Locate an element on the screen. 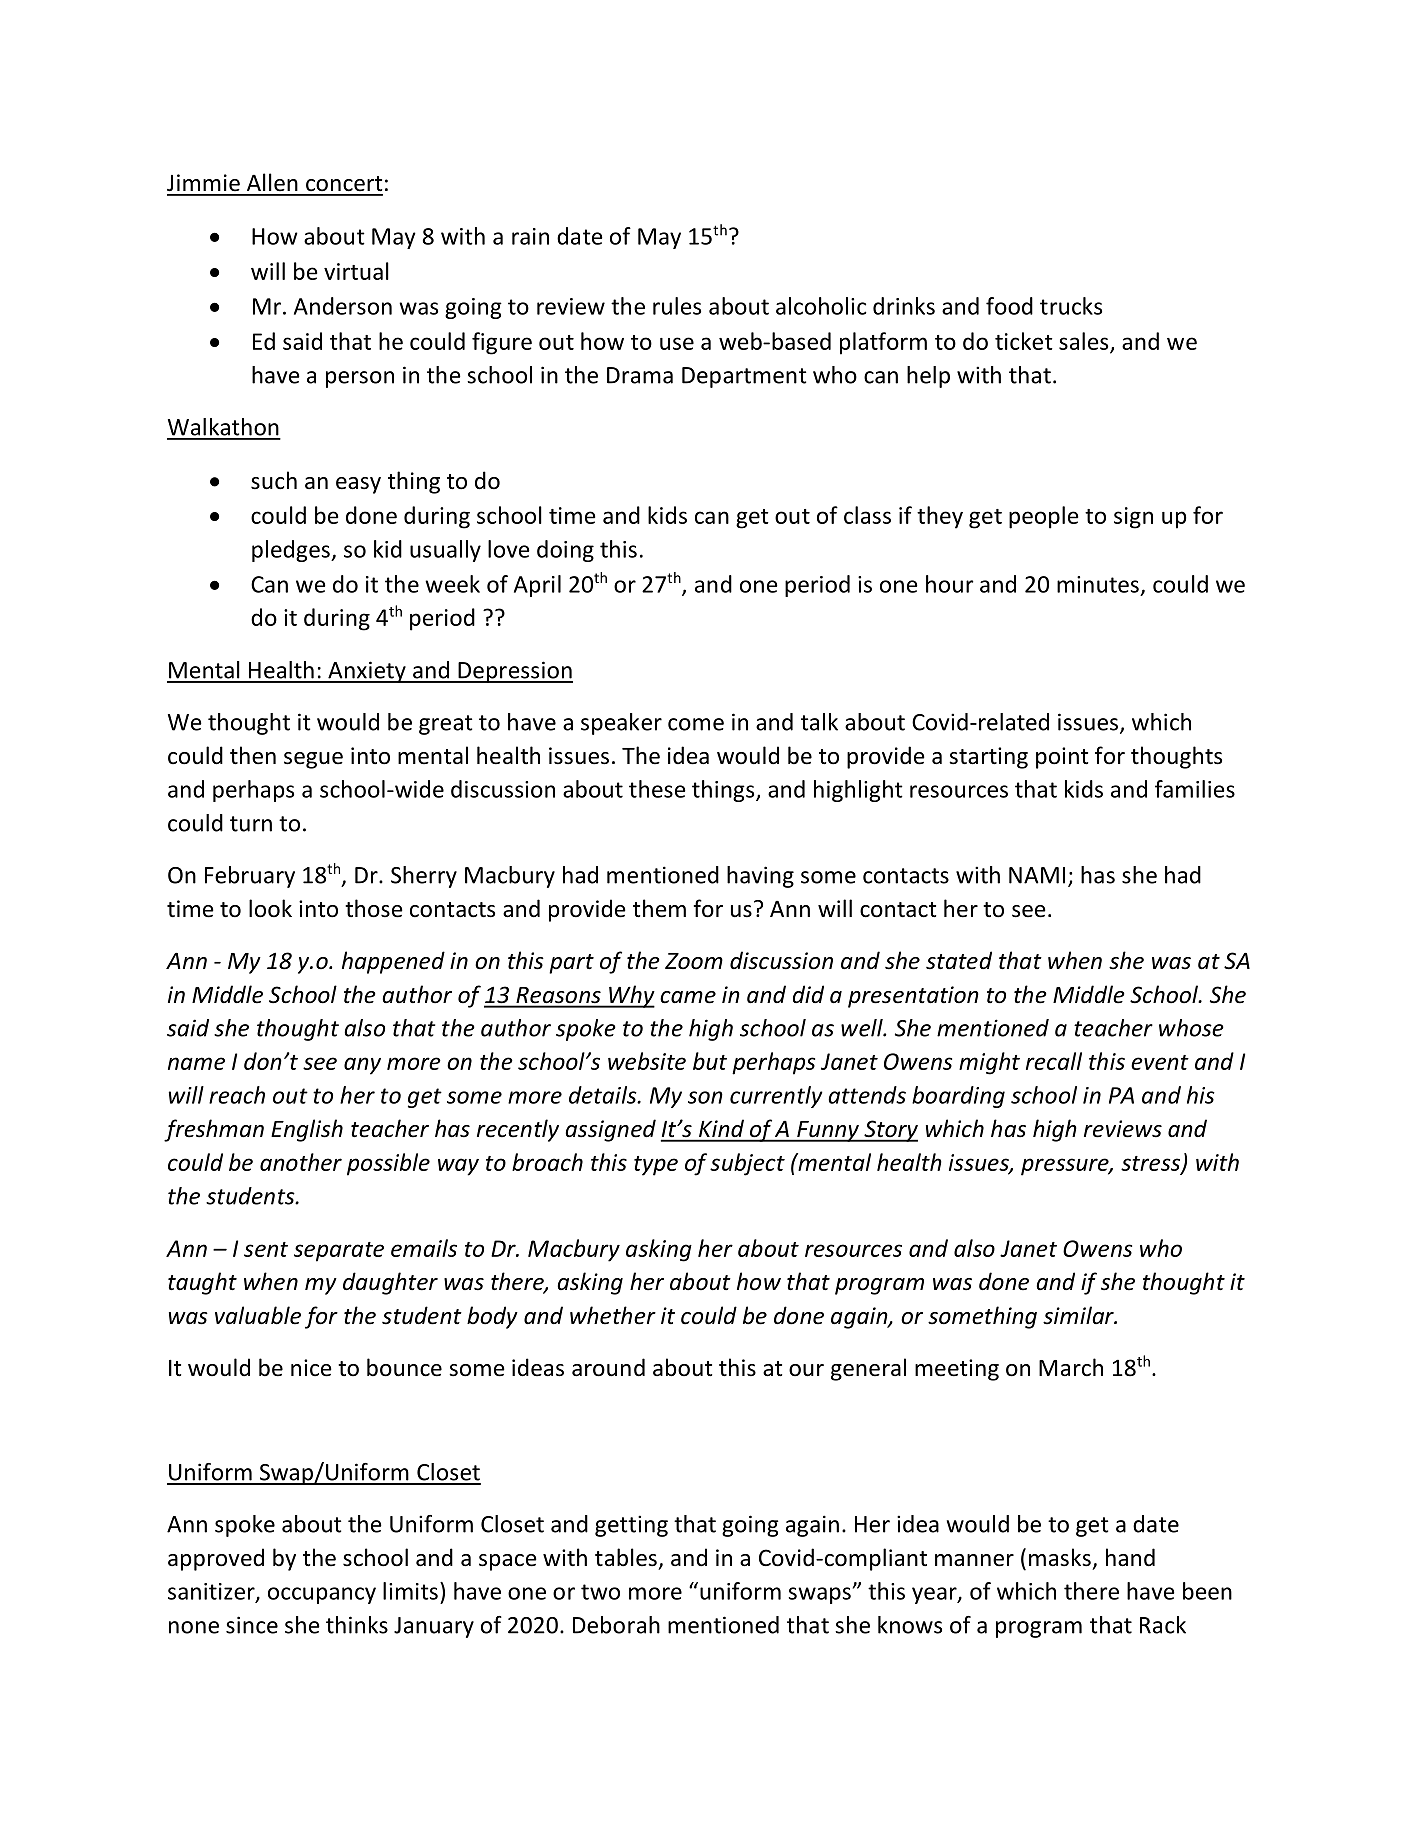  occupancy is located at coordinates (322, 1595).
